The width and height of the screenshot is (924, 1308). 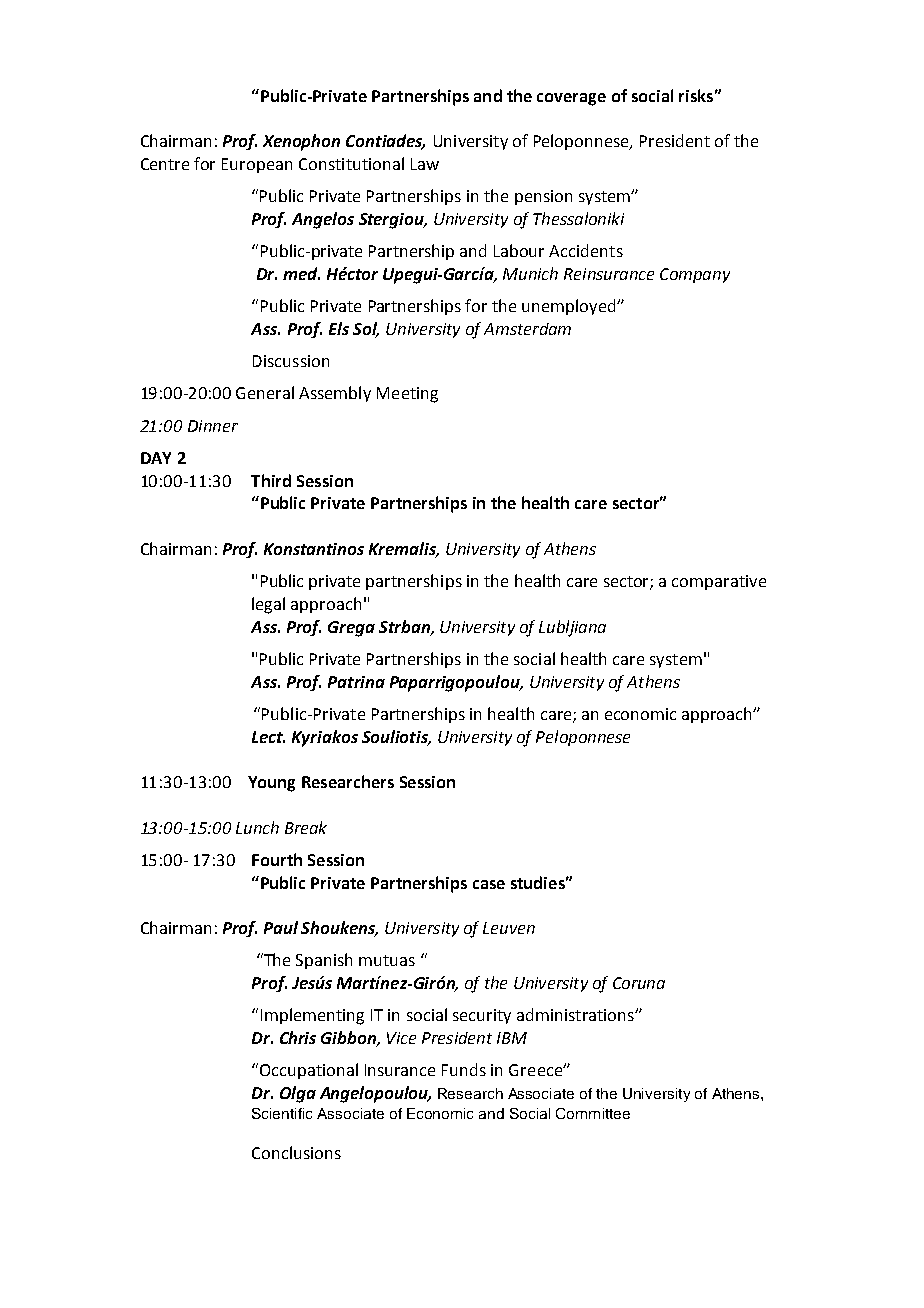 I want to click on European, so click(x=257, y=165).
